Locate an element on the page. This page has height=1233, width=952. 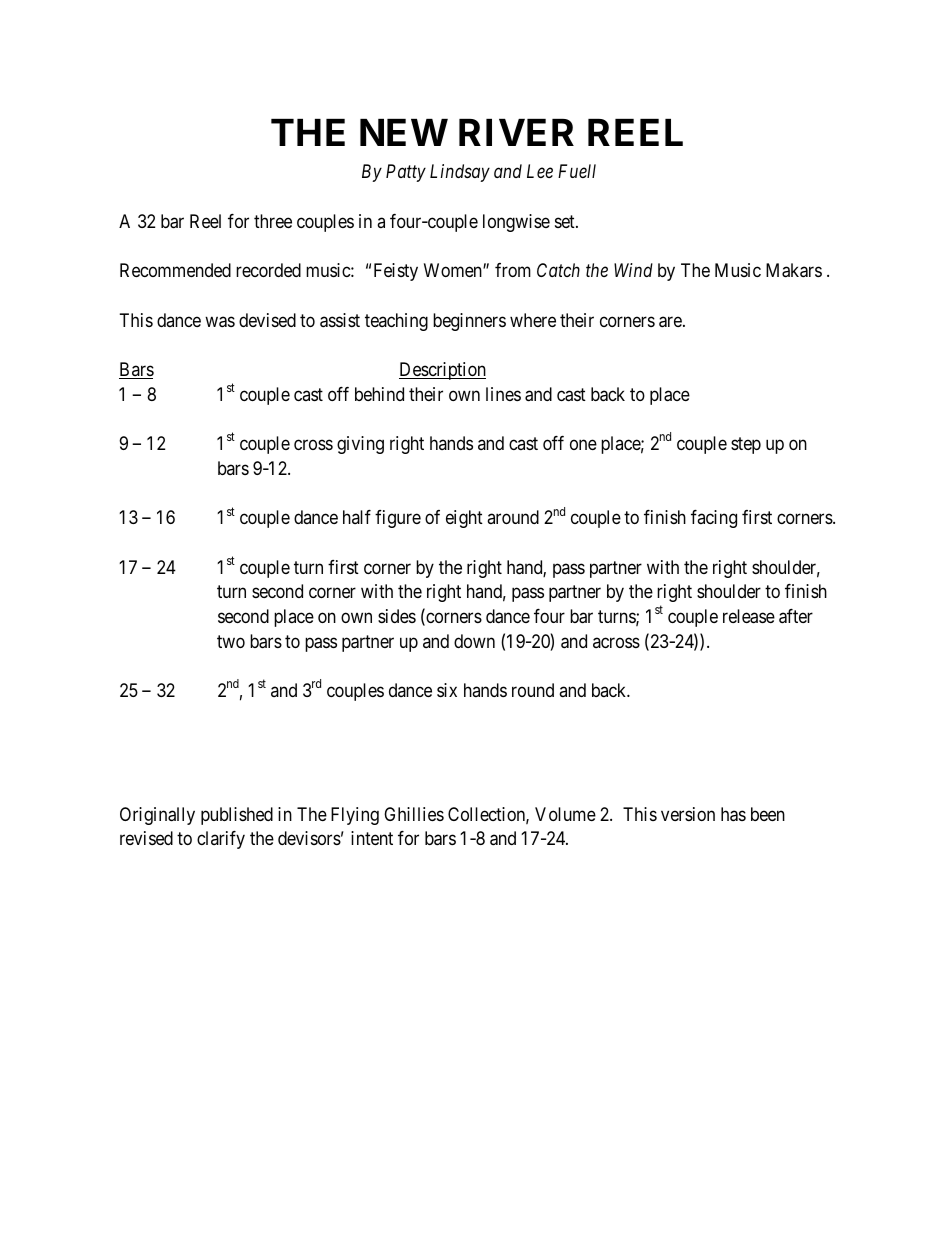
facing is located at coordinates (714, 519).
